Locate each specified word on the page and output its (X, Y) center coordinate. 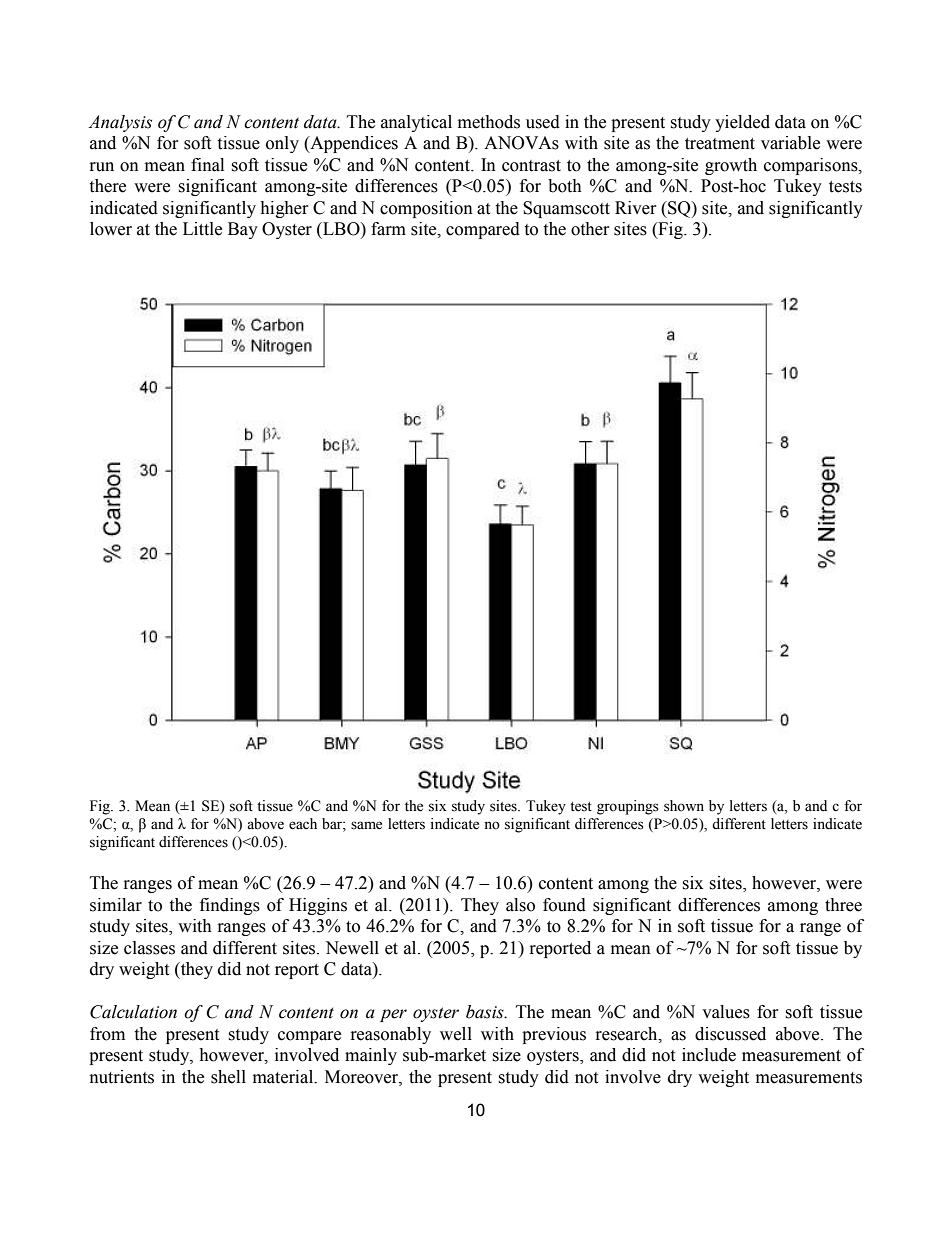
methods (489, 122)
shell (228, 1077)
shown (684, 806)
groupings (628, 807)
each (303, 824)
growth (731, 166)
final (207, 165)
